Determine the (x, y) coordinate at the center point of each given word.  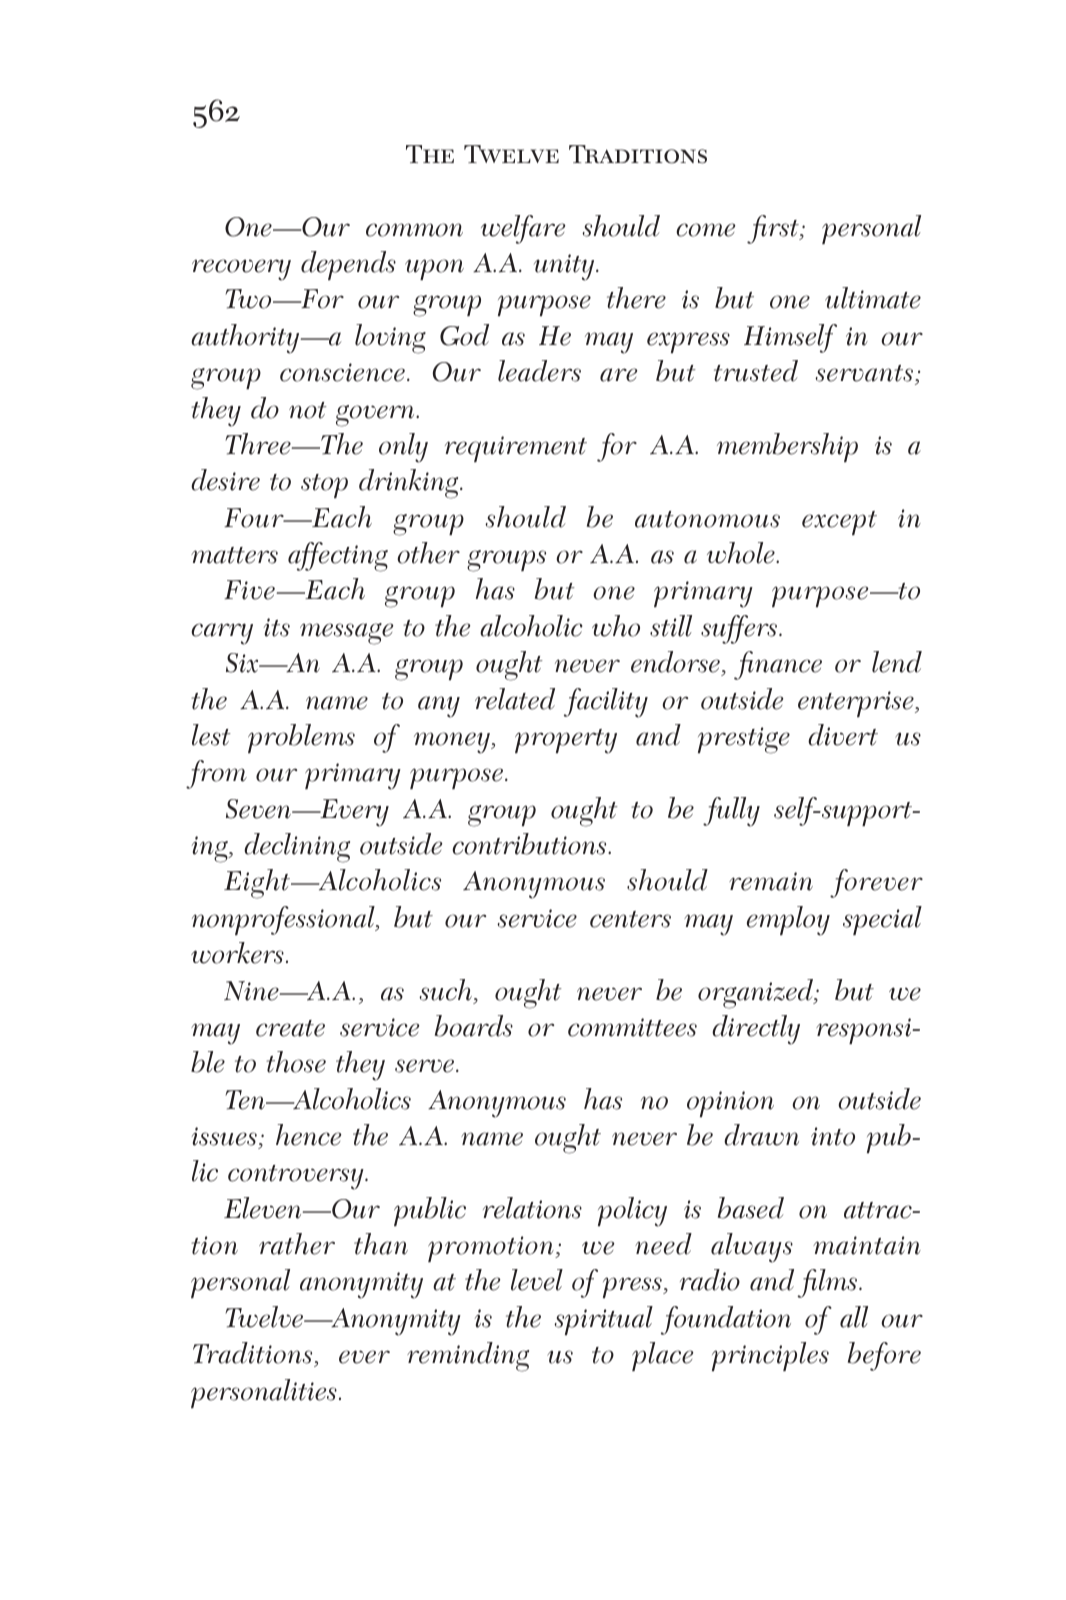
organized (757, 994)
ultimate (873, 298)
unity (565, 267)
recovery (241, 270)
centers (630, 919)
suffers (740, 629)
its (277, 627)
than (381, 1244)
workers (237, 953)
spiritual (603, 1320)
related (515, 699)
